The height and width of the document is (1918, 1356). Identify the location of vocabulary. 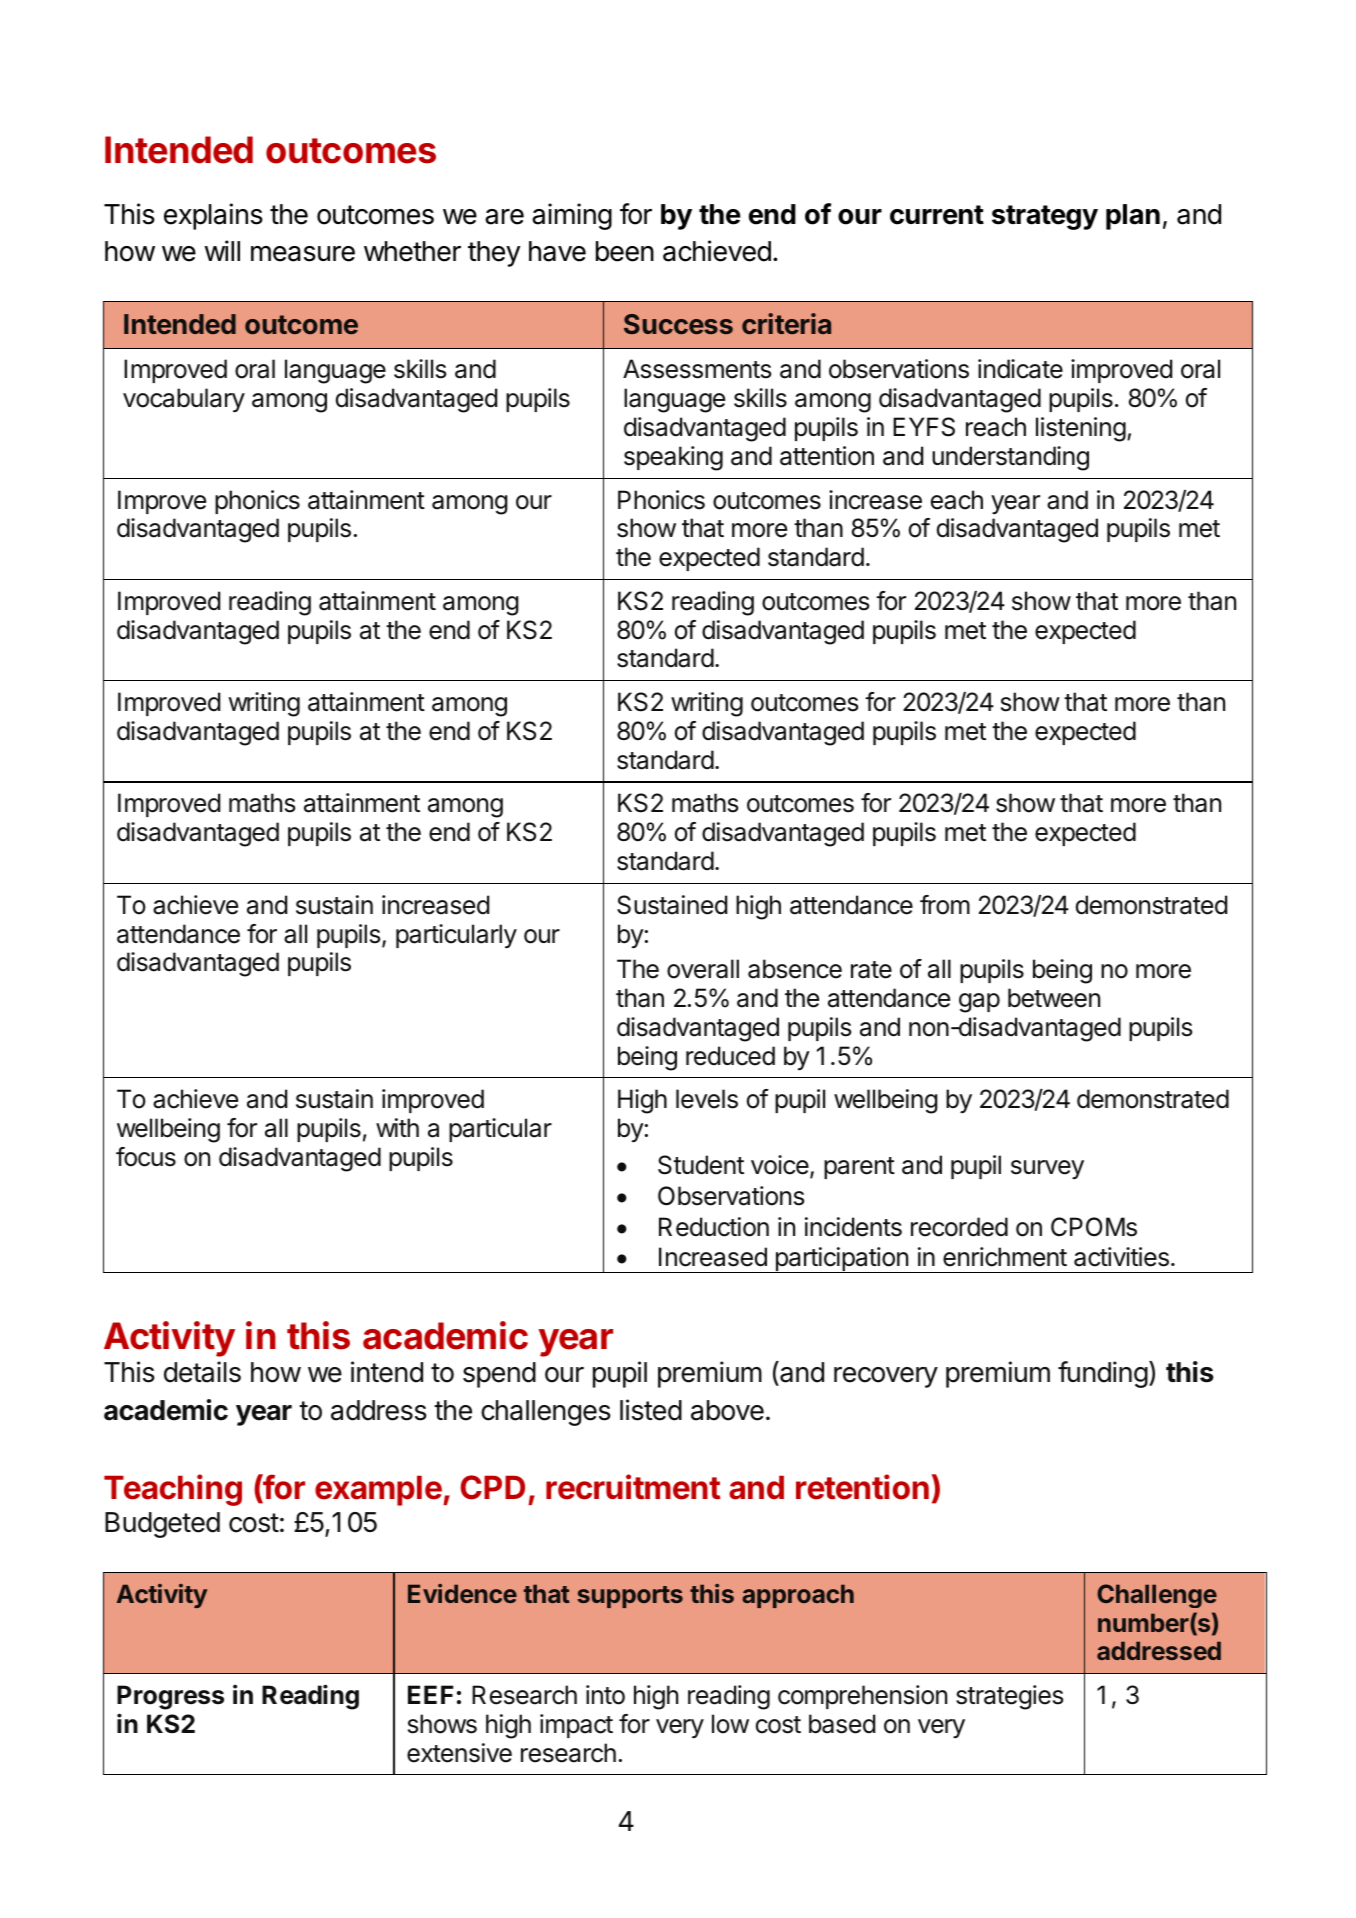
(184, 400).
